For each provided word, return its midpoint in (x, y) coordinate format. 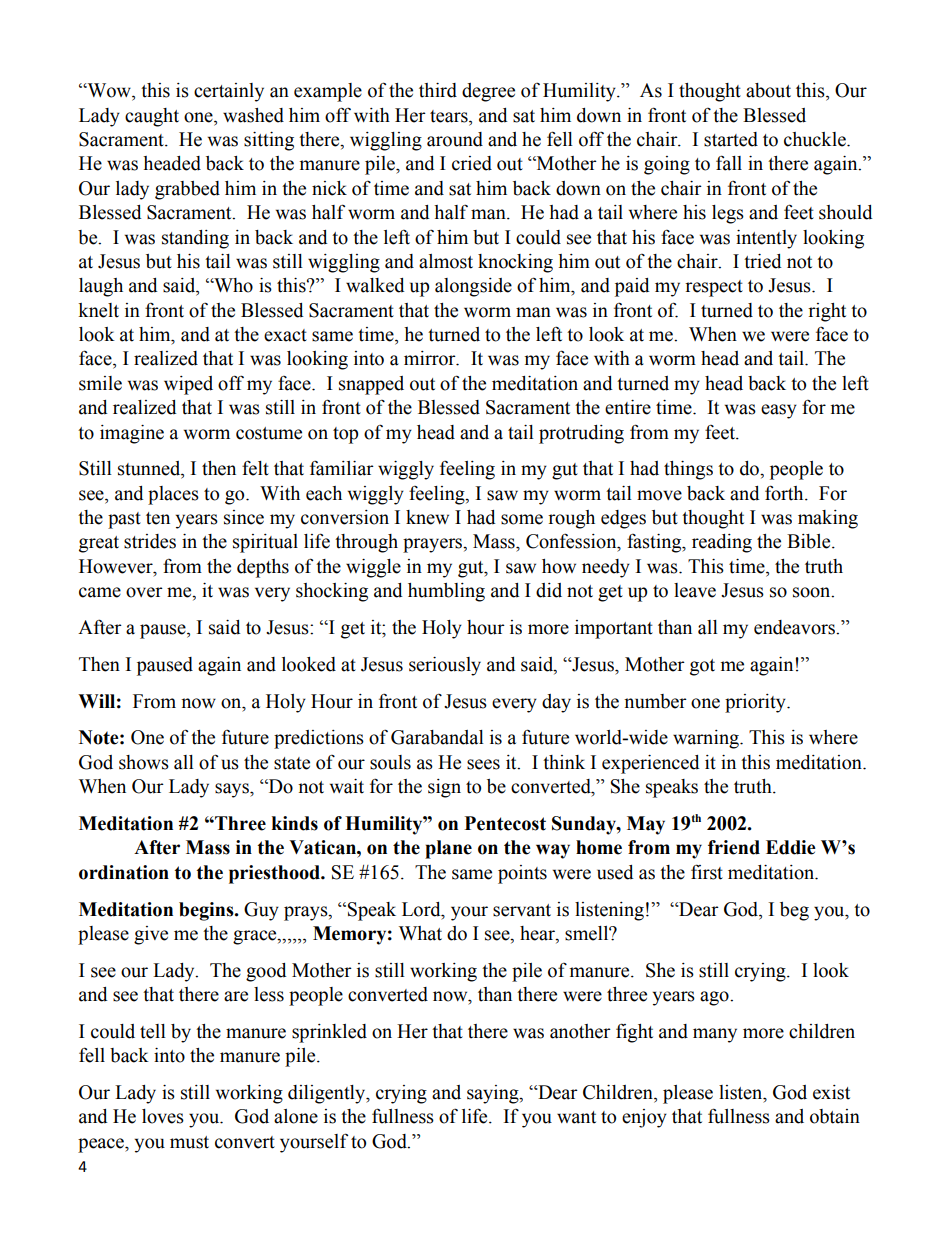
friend (734, 847)
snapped (371, 385)
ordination (124, 872)
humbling (446, 592)
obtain (835, 1116)
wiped (188, 385)
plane (448, 849)
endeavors (795, 627)
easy (779, 411)
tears (450, 116)
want (576, 1117)
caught (152, 117)
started (731, 139)
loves (163, 1116)
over (144, 592)
